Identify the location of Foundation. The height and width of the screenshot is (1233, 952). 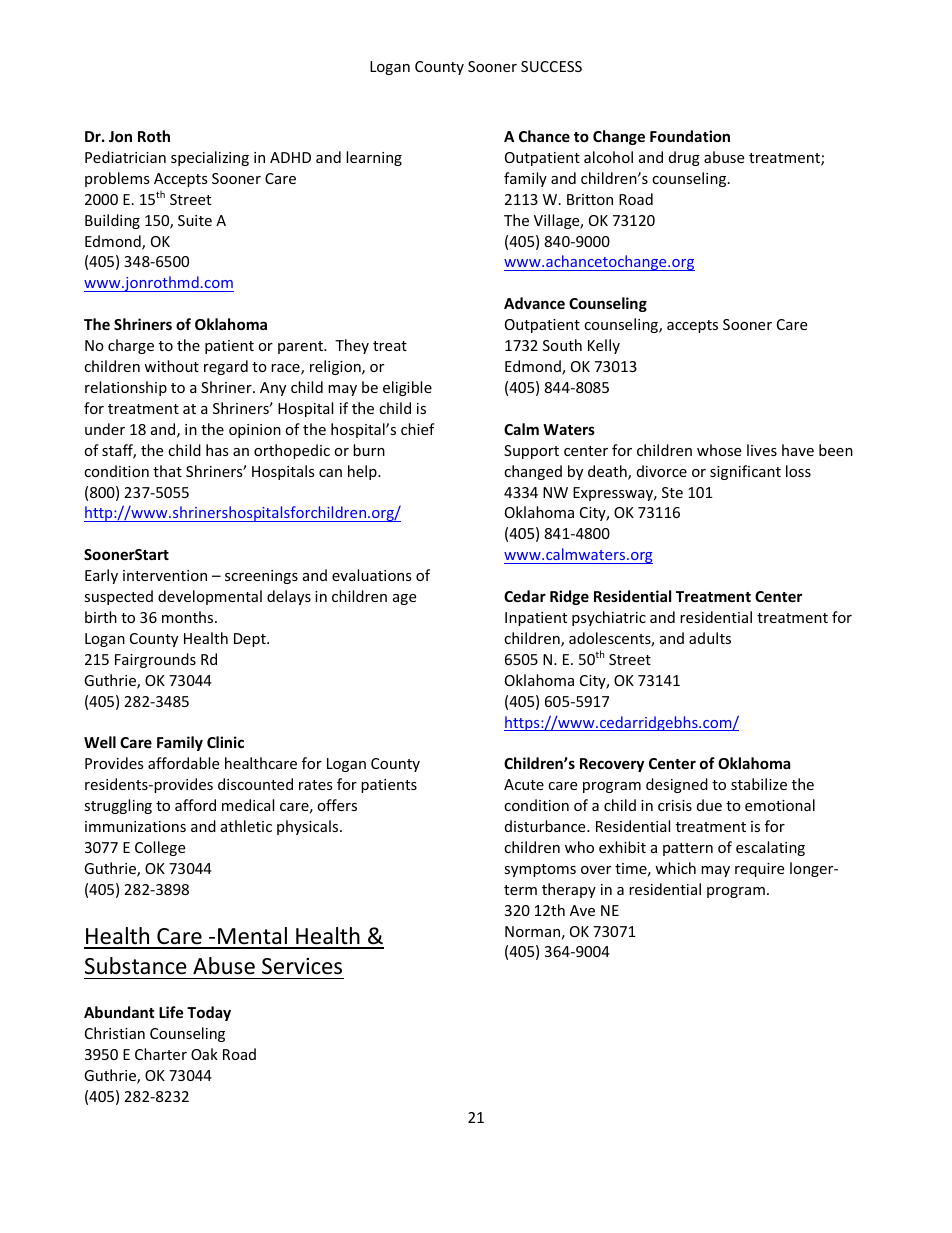
(690, 136).
